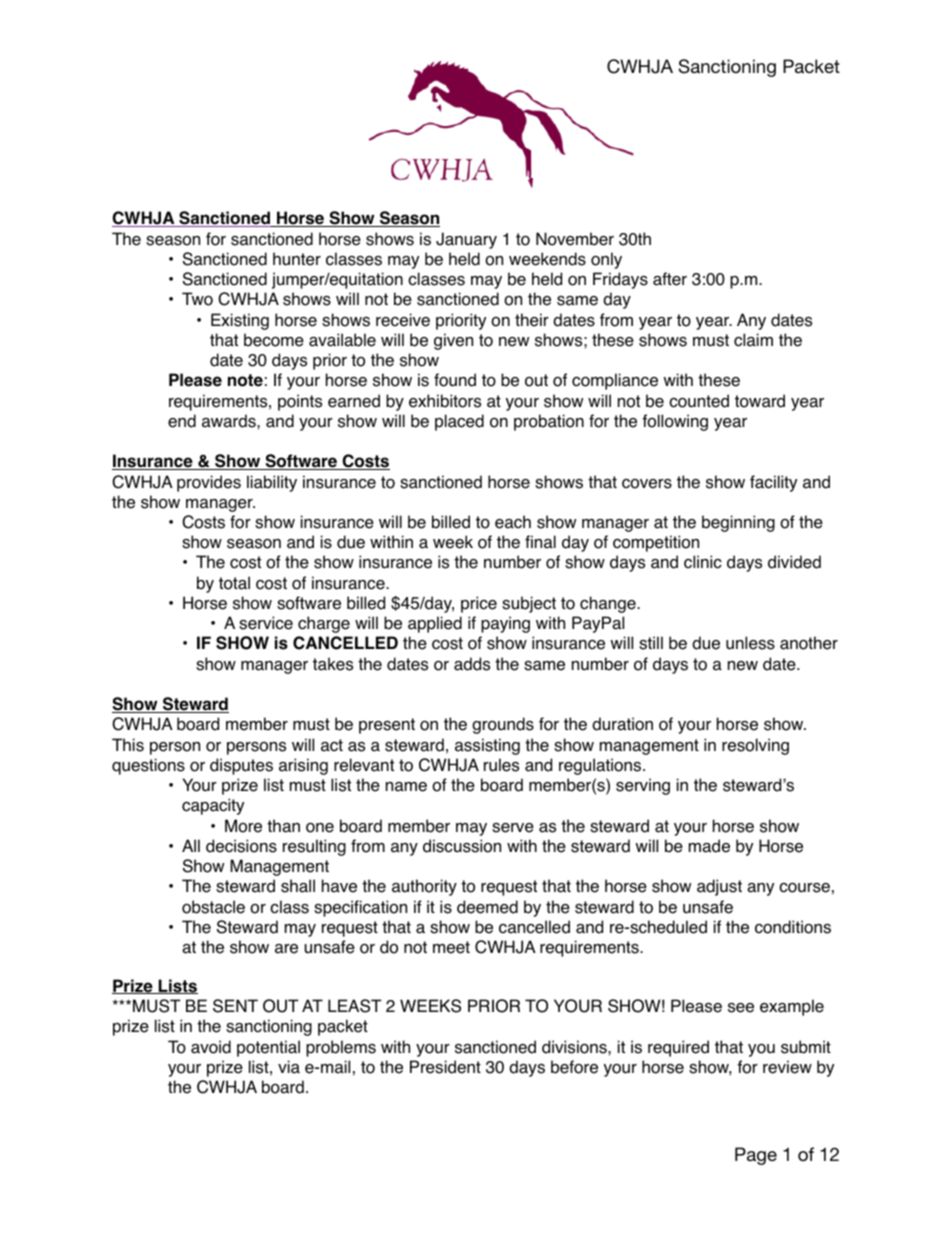  What do you see at coordinates (501, 765) in the image?
I see `rules` at bounding box center [501, 765].
